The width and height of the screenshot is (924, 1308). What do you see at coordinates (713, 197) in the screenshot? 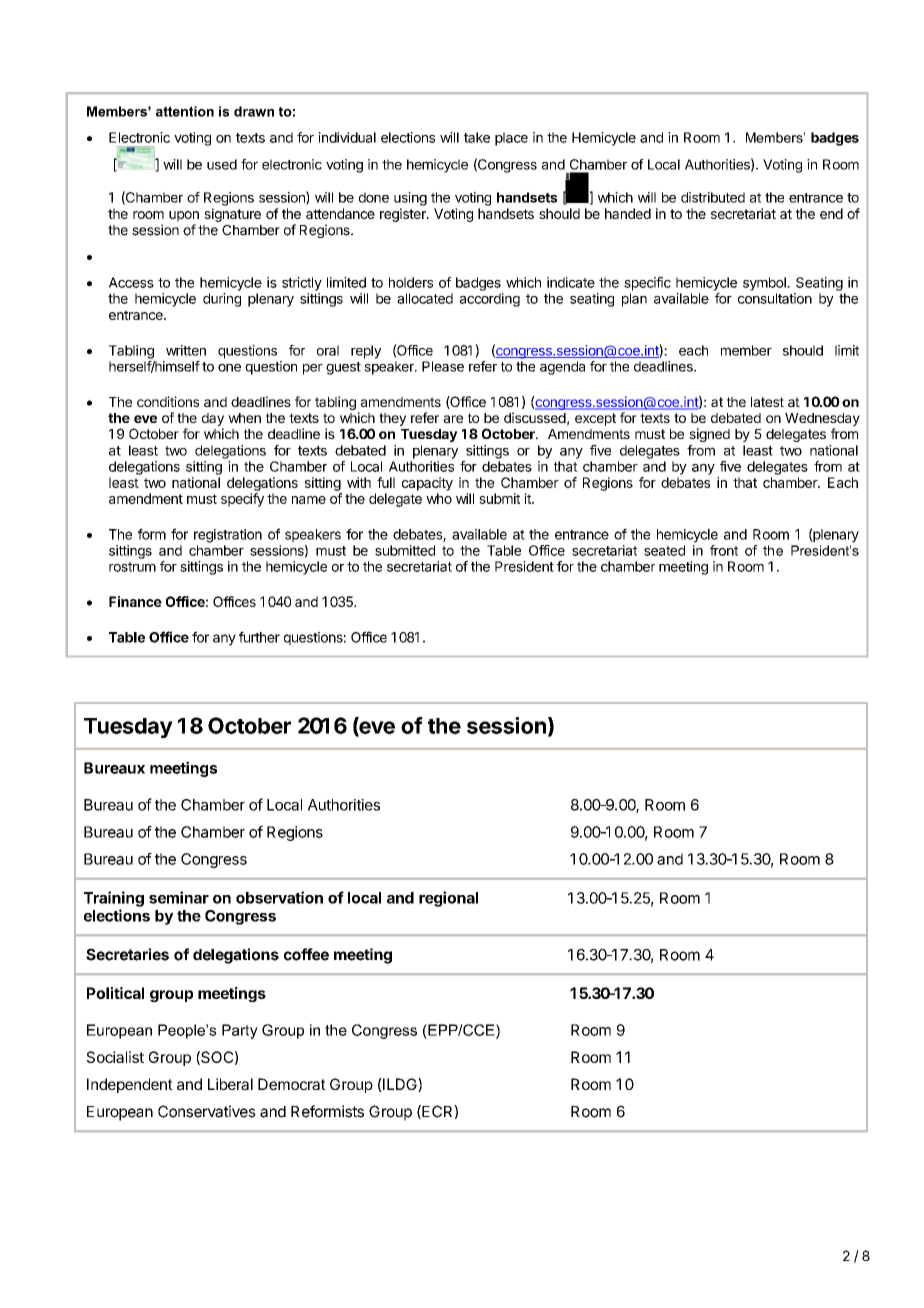
I see `distributed` at bounding box center [713, 197].
